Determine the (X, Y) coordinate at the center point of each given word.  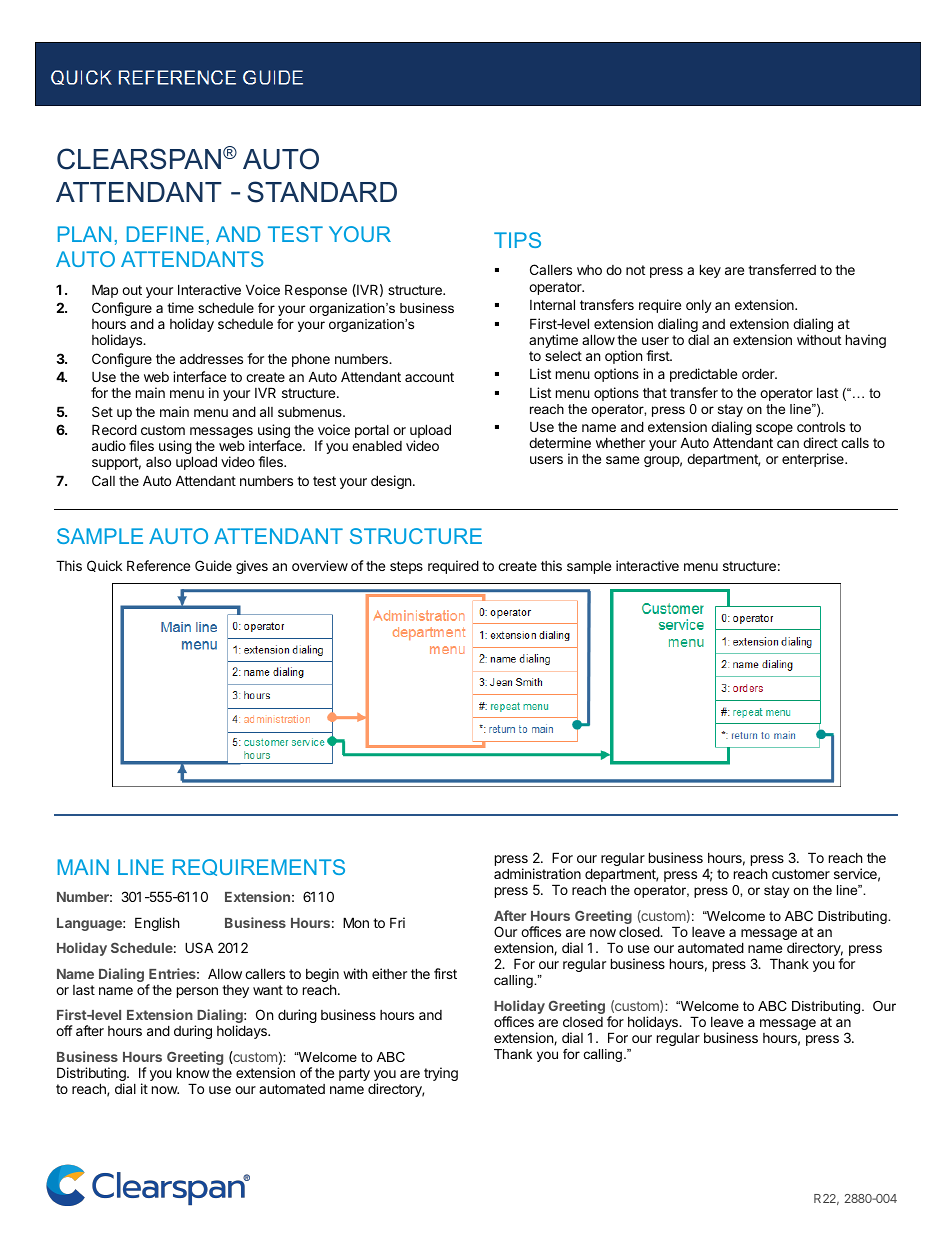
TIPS (517, 240)
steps (406, 567)
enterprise (814, 460)
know (193, 1072)
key (710, 271)
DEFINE (165, 234)
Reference (158, 565)
